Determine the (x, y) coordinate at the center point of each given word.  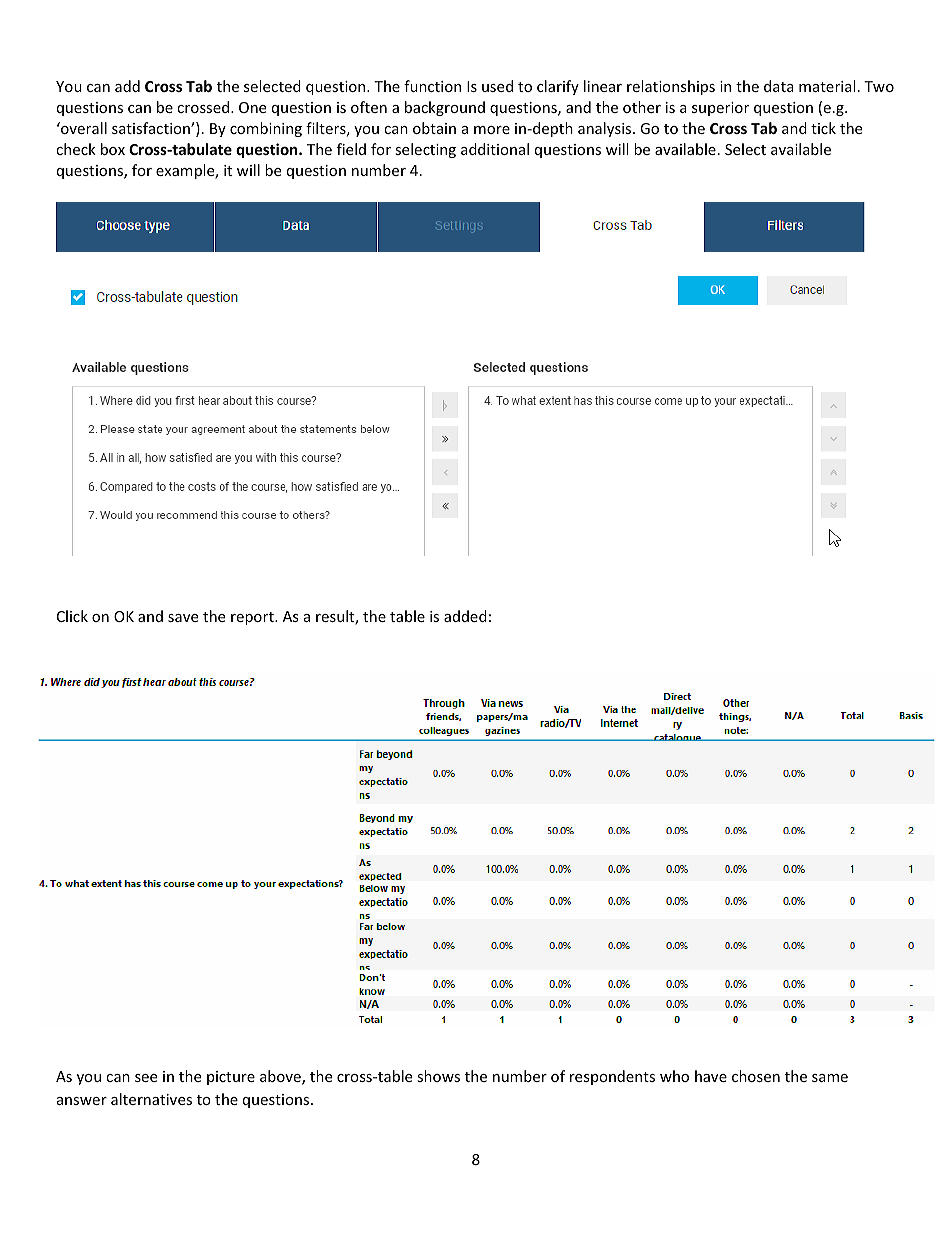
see (146, 1078)
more (492, 130)
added (465, 616)
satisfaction (152, 128)
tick (823, 128)
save (183, 618)
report (253, 618)
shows (438, 1076)
